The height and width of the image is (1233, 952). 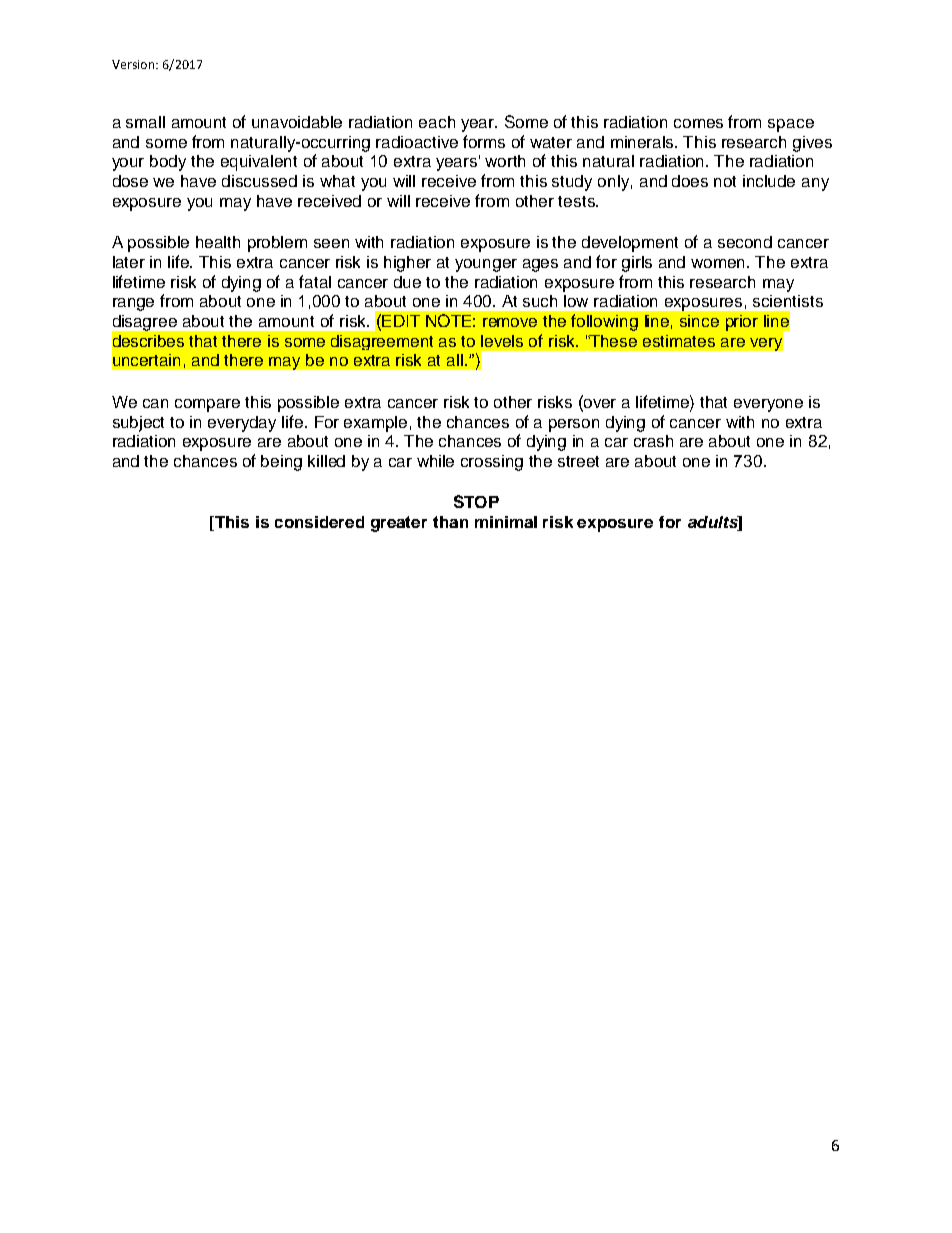 I want to click on Version, so click(x=134, y=64).
